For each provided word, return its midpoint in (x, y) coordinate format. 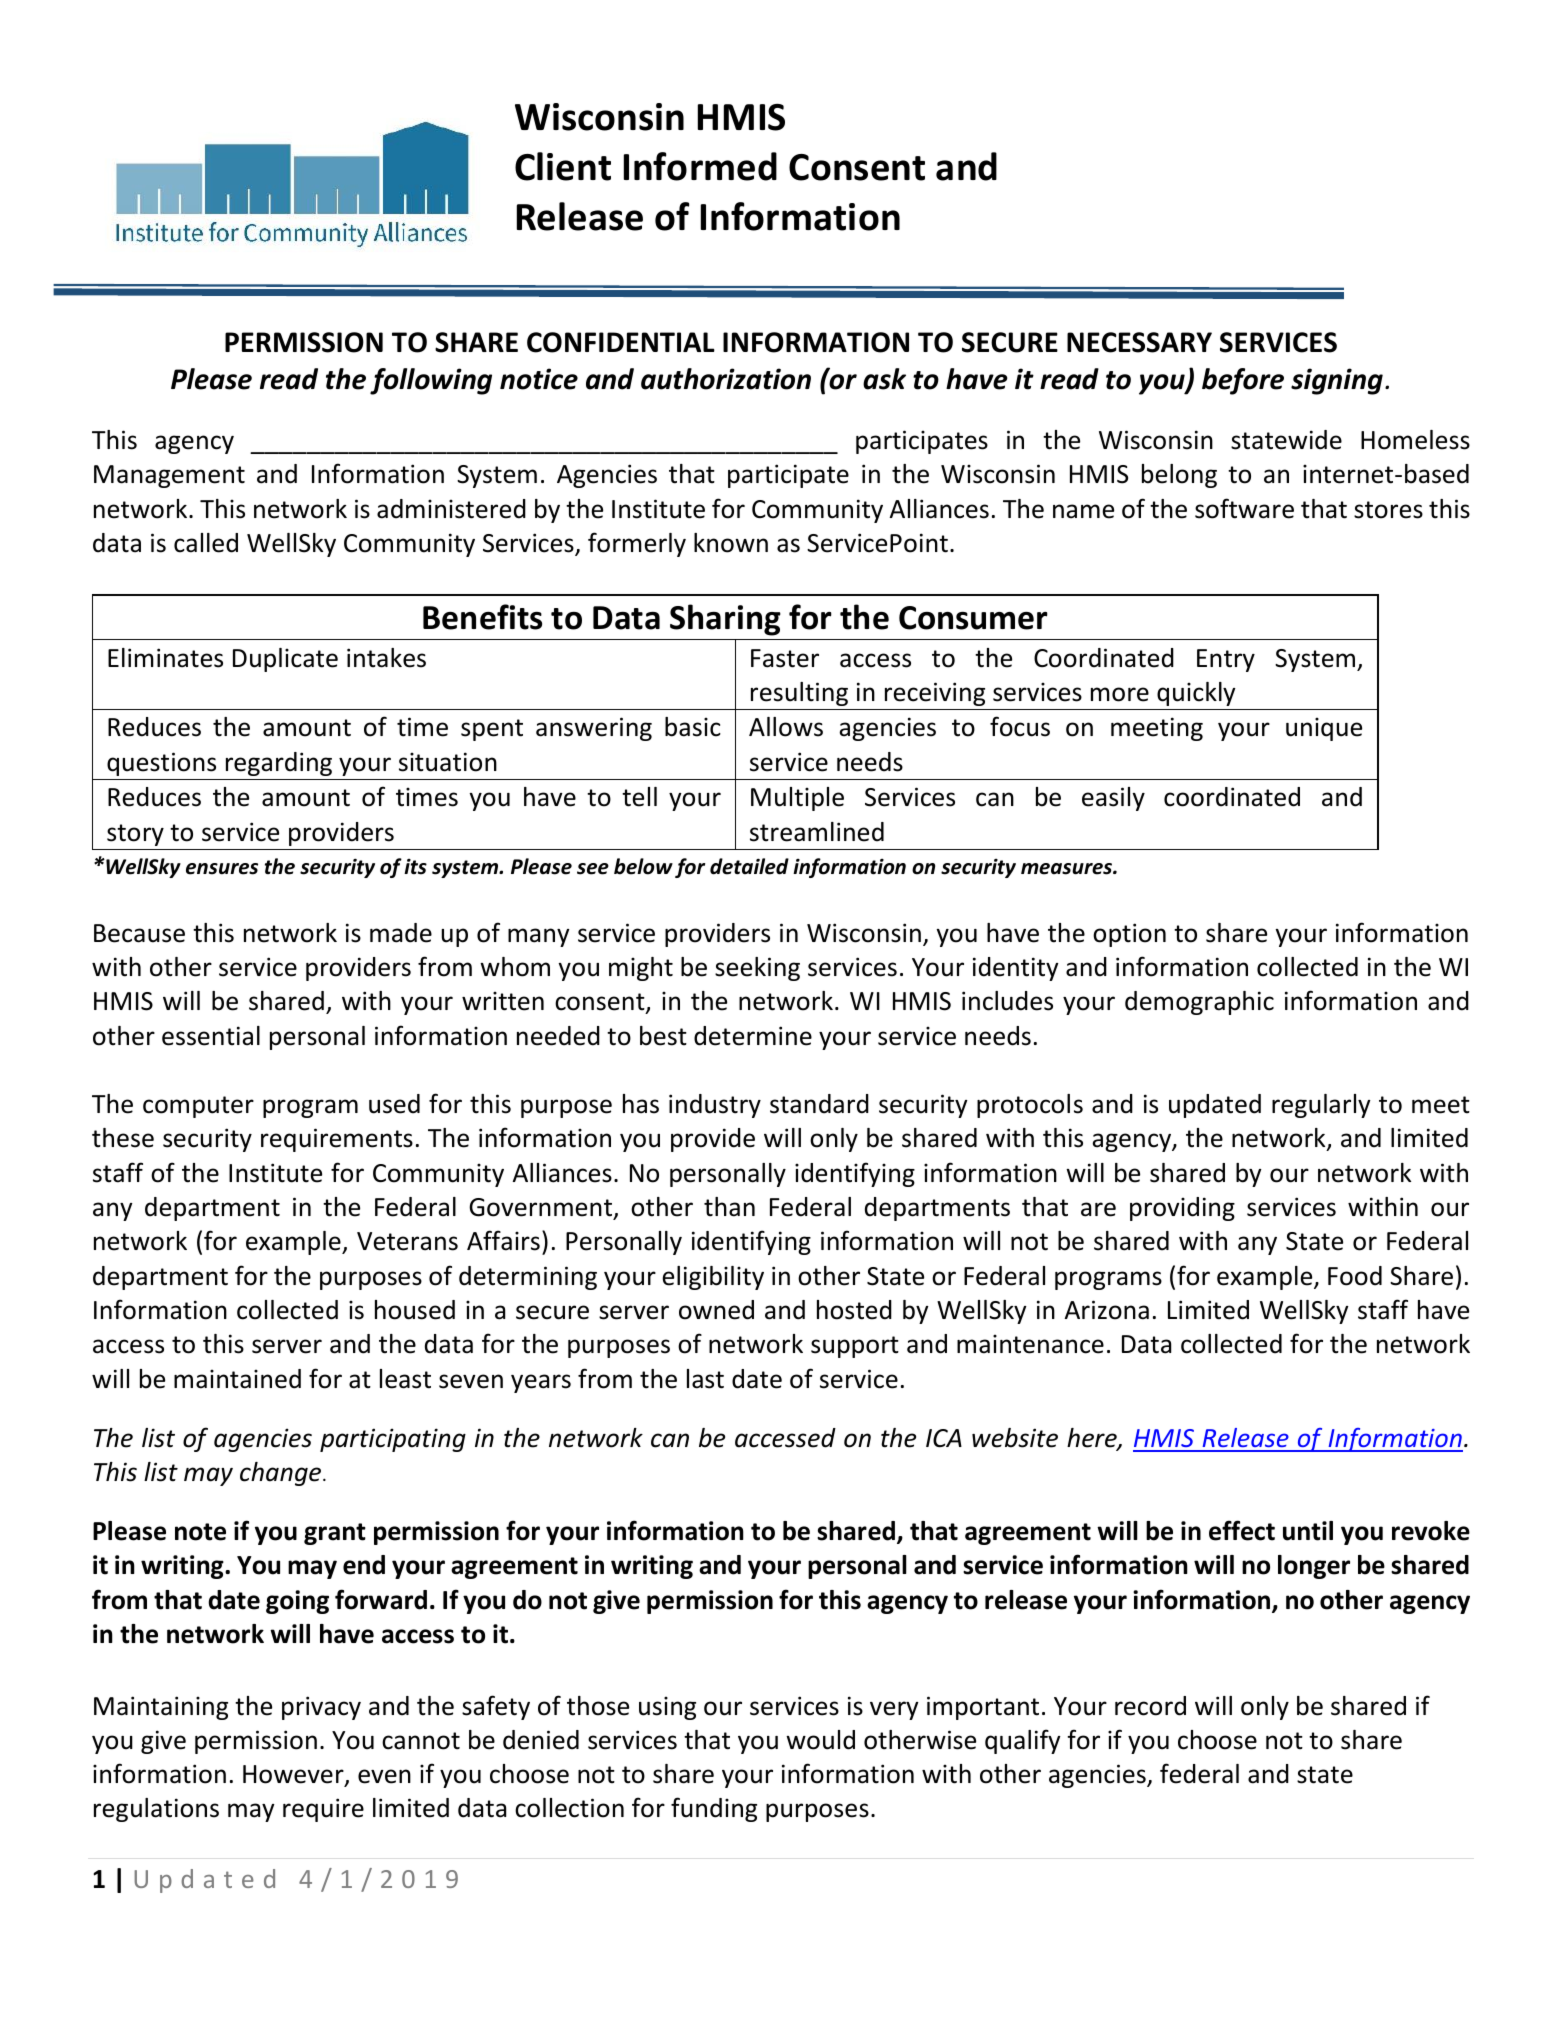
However (294, 1775)
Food (1355, 1276)
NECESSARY (1139, 342)
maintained (237, 1379)
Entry (1226, 660)
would (820, 1740)
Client (563, 166)
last (705, 1379)
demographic (1199, 1003)
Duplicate (285, 660)
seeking (757, 969)
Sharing (725, 620)
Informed (700, 166)
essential (211, 1036)
